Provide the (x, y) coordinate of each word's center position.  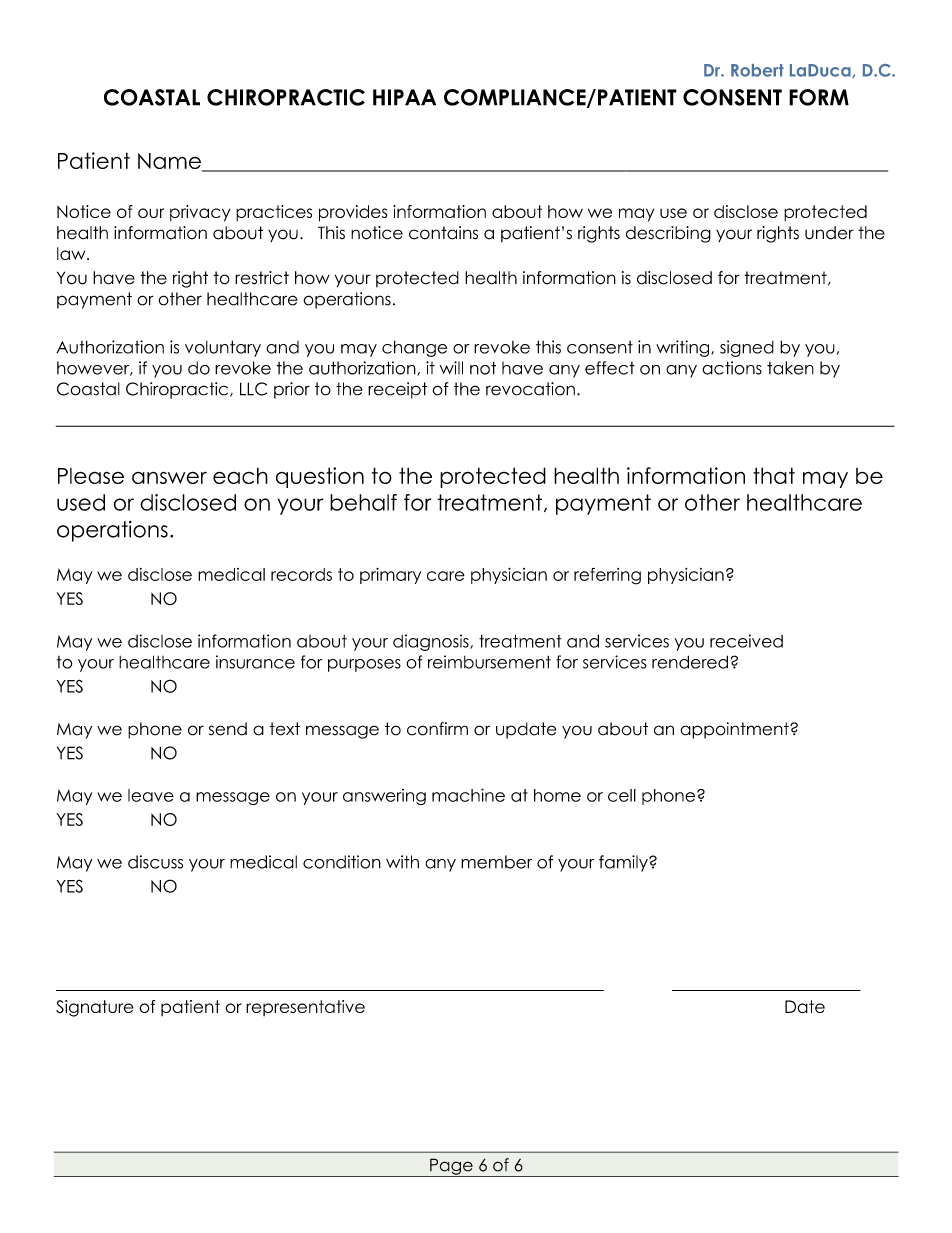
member (496, 862)
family (624, 863)
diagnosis (432, 642)
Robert (757, 70)
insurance (255, 662)
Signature (95, 1008)
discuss (155, 862)
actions (732, 368)
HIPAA (404, 97)
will (451, 368)
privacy (200, 213)
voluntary (223, 348)
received (746, 641)
